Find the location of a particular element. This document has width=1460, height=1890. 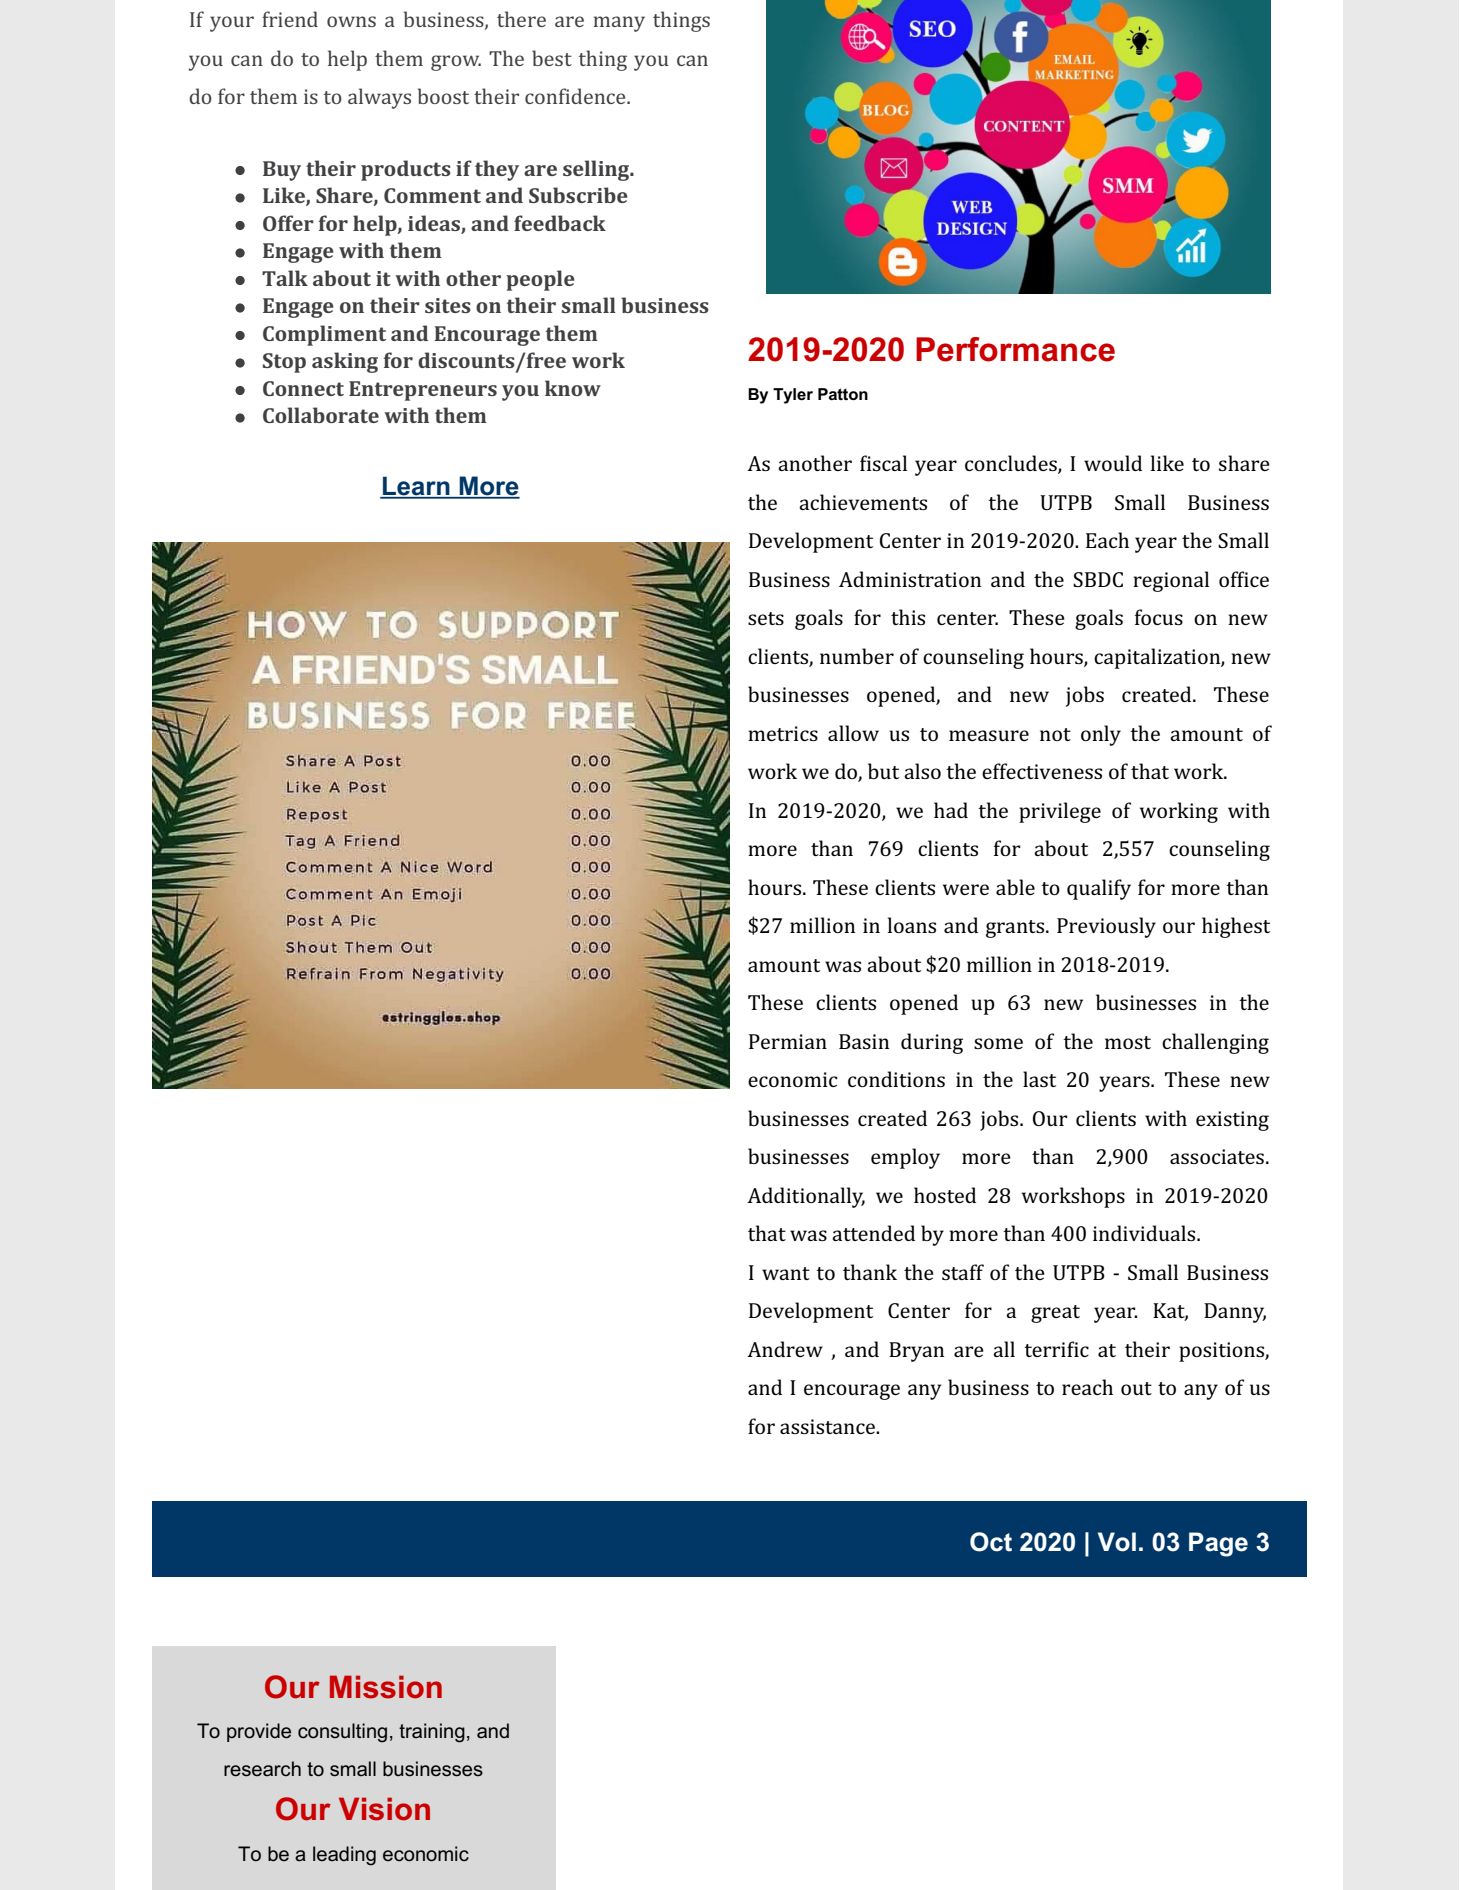

many is located at coordinates (619, 24).
